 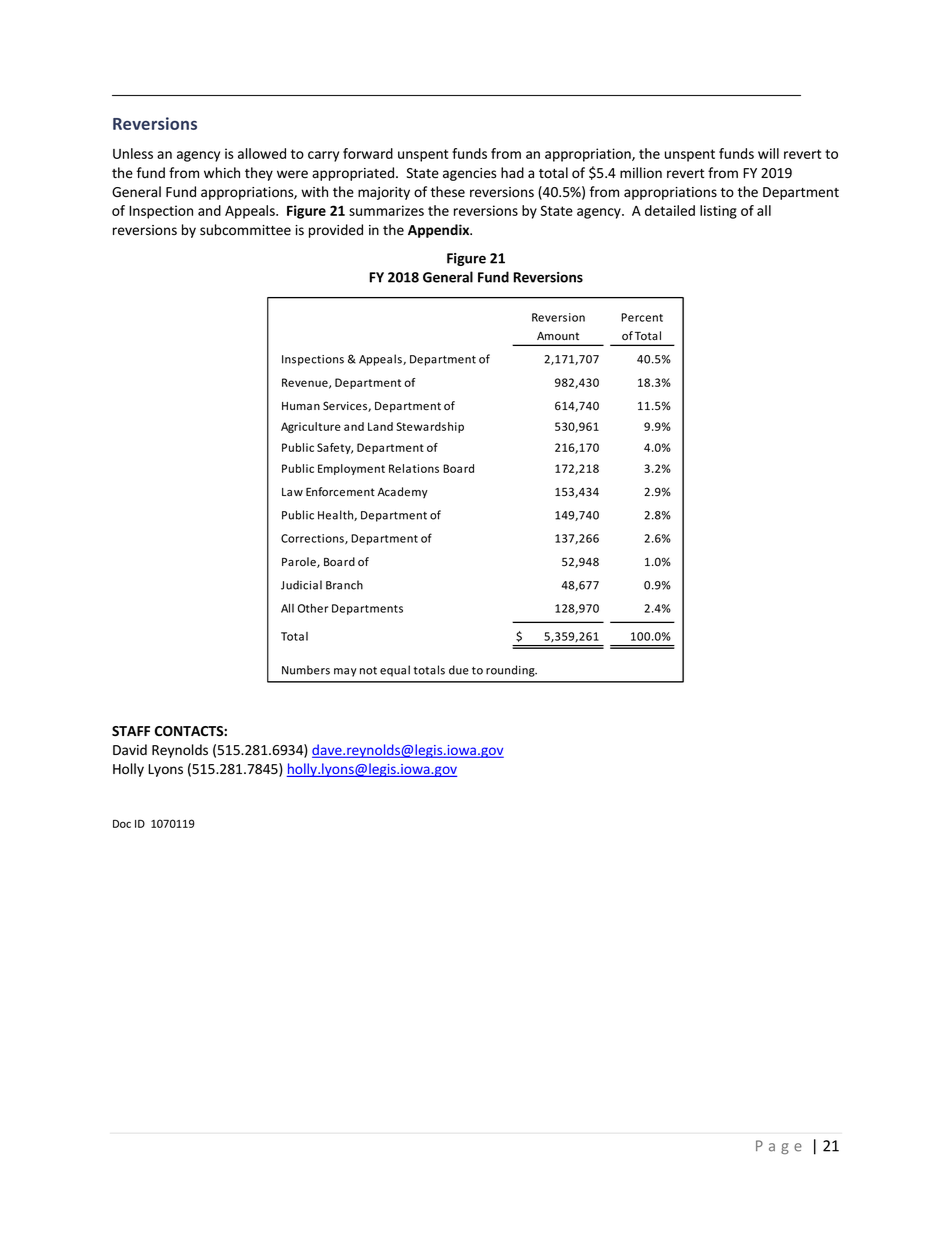 What do you see at coordinates (469, 174) in the screenshot?
I see `agencies` at bounding box center [469, 174].
